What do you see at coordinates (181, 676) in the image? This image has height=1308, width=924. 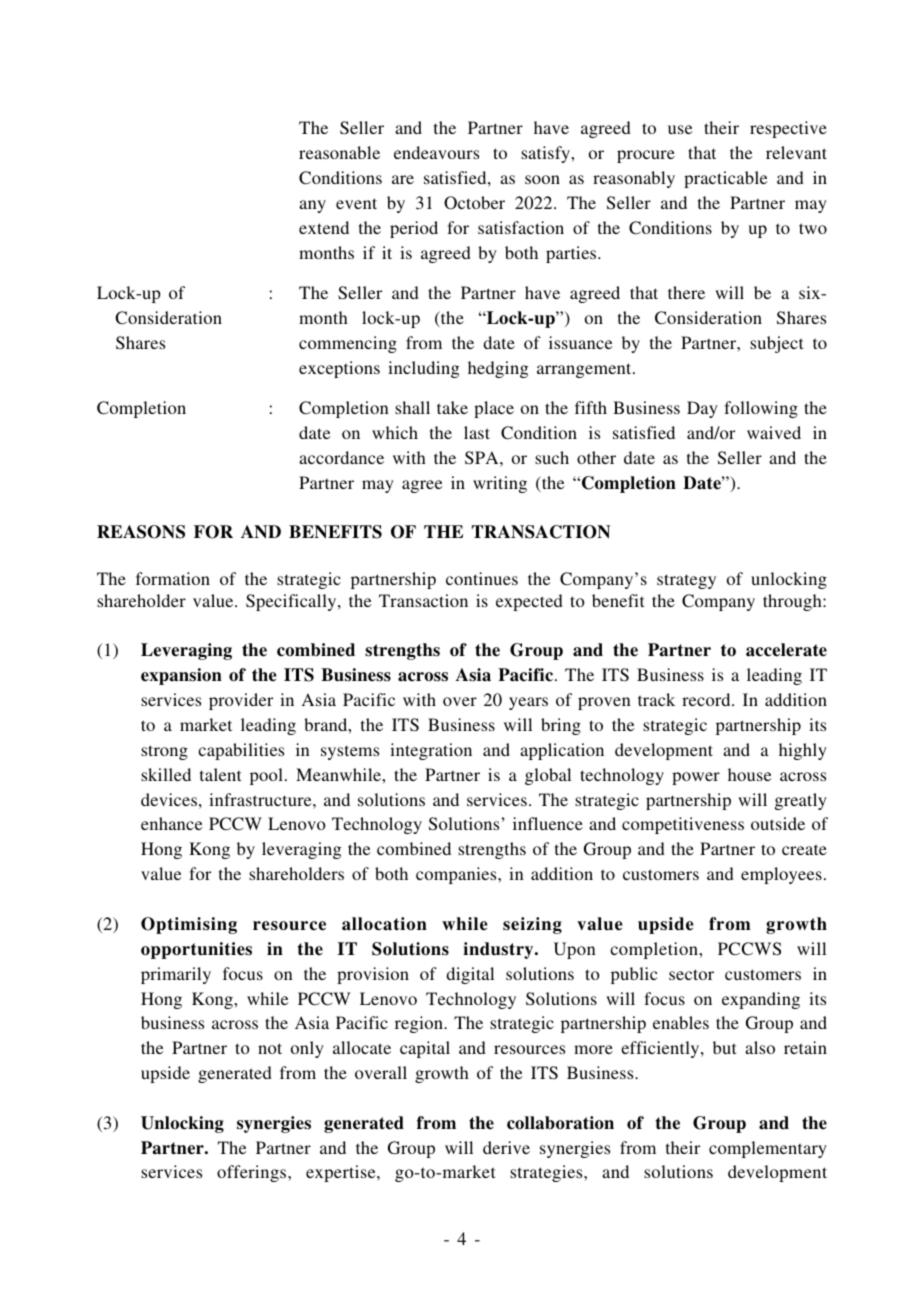 I see `expansion` at bounding box center [181, 676].
